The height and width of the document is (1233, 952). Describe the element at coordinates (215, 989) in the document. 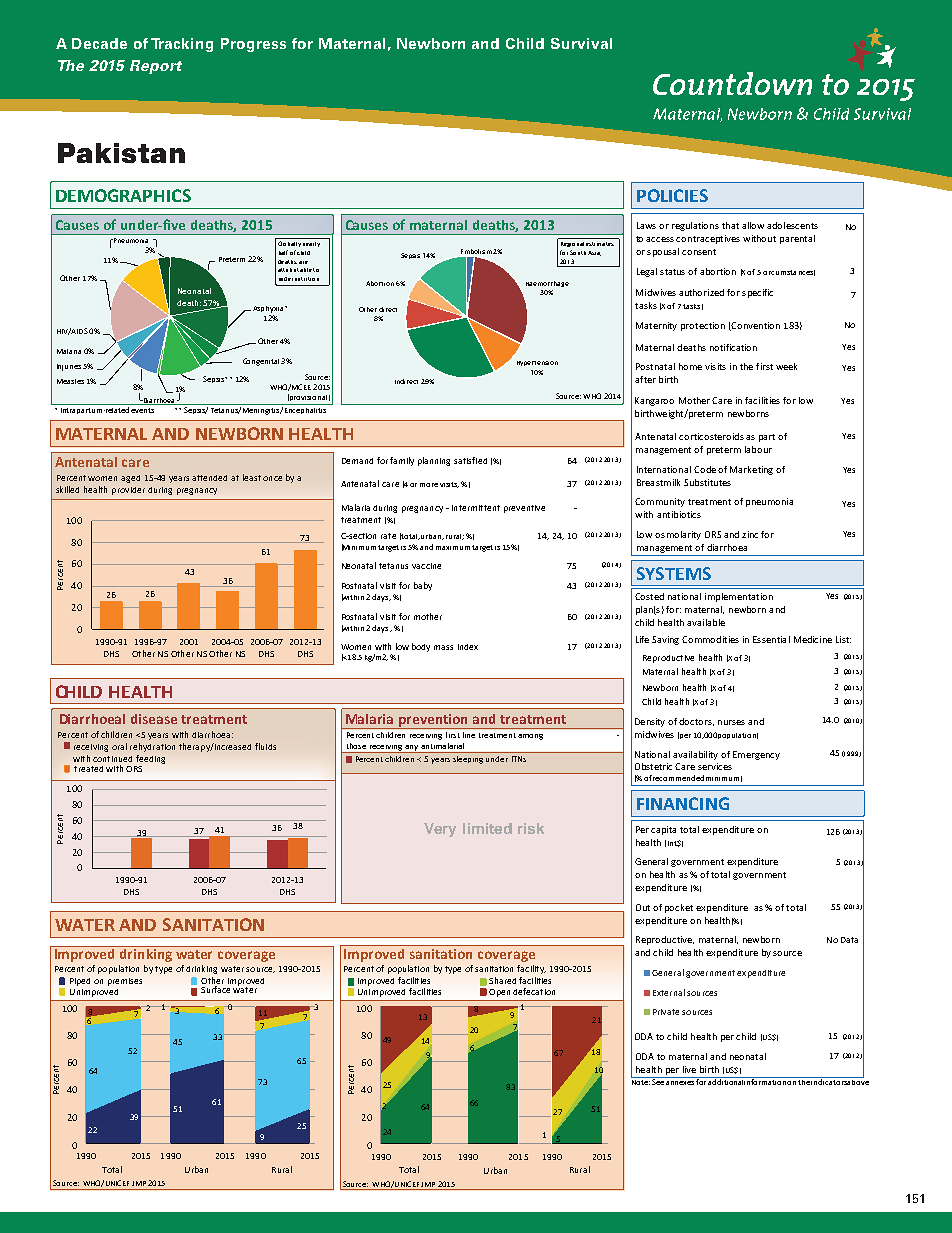

I see `Surface` at that location.
